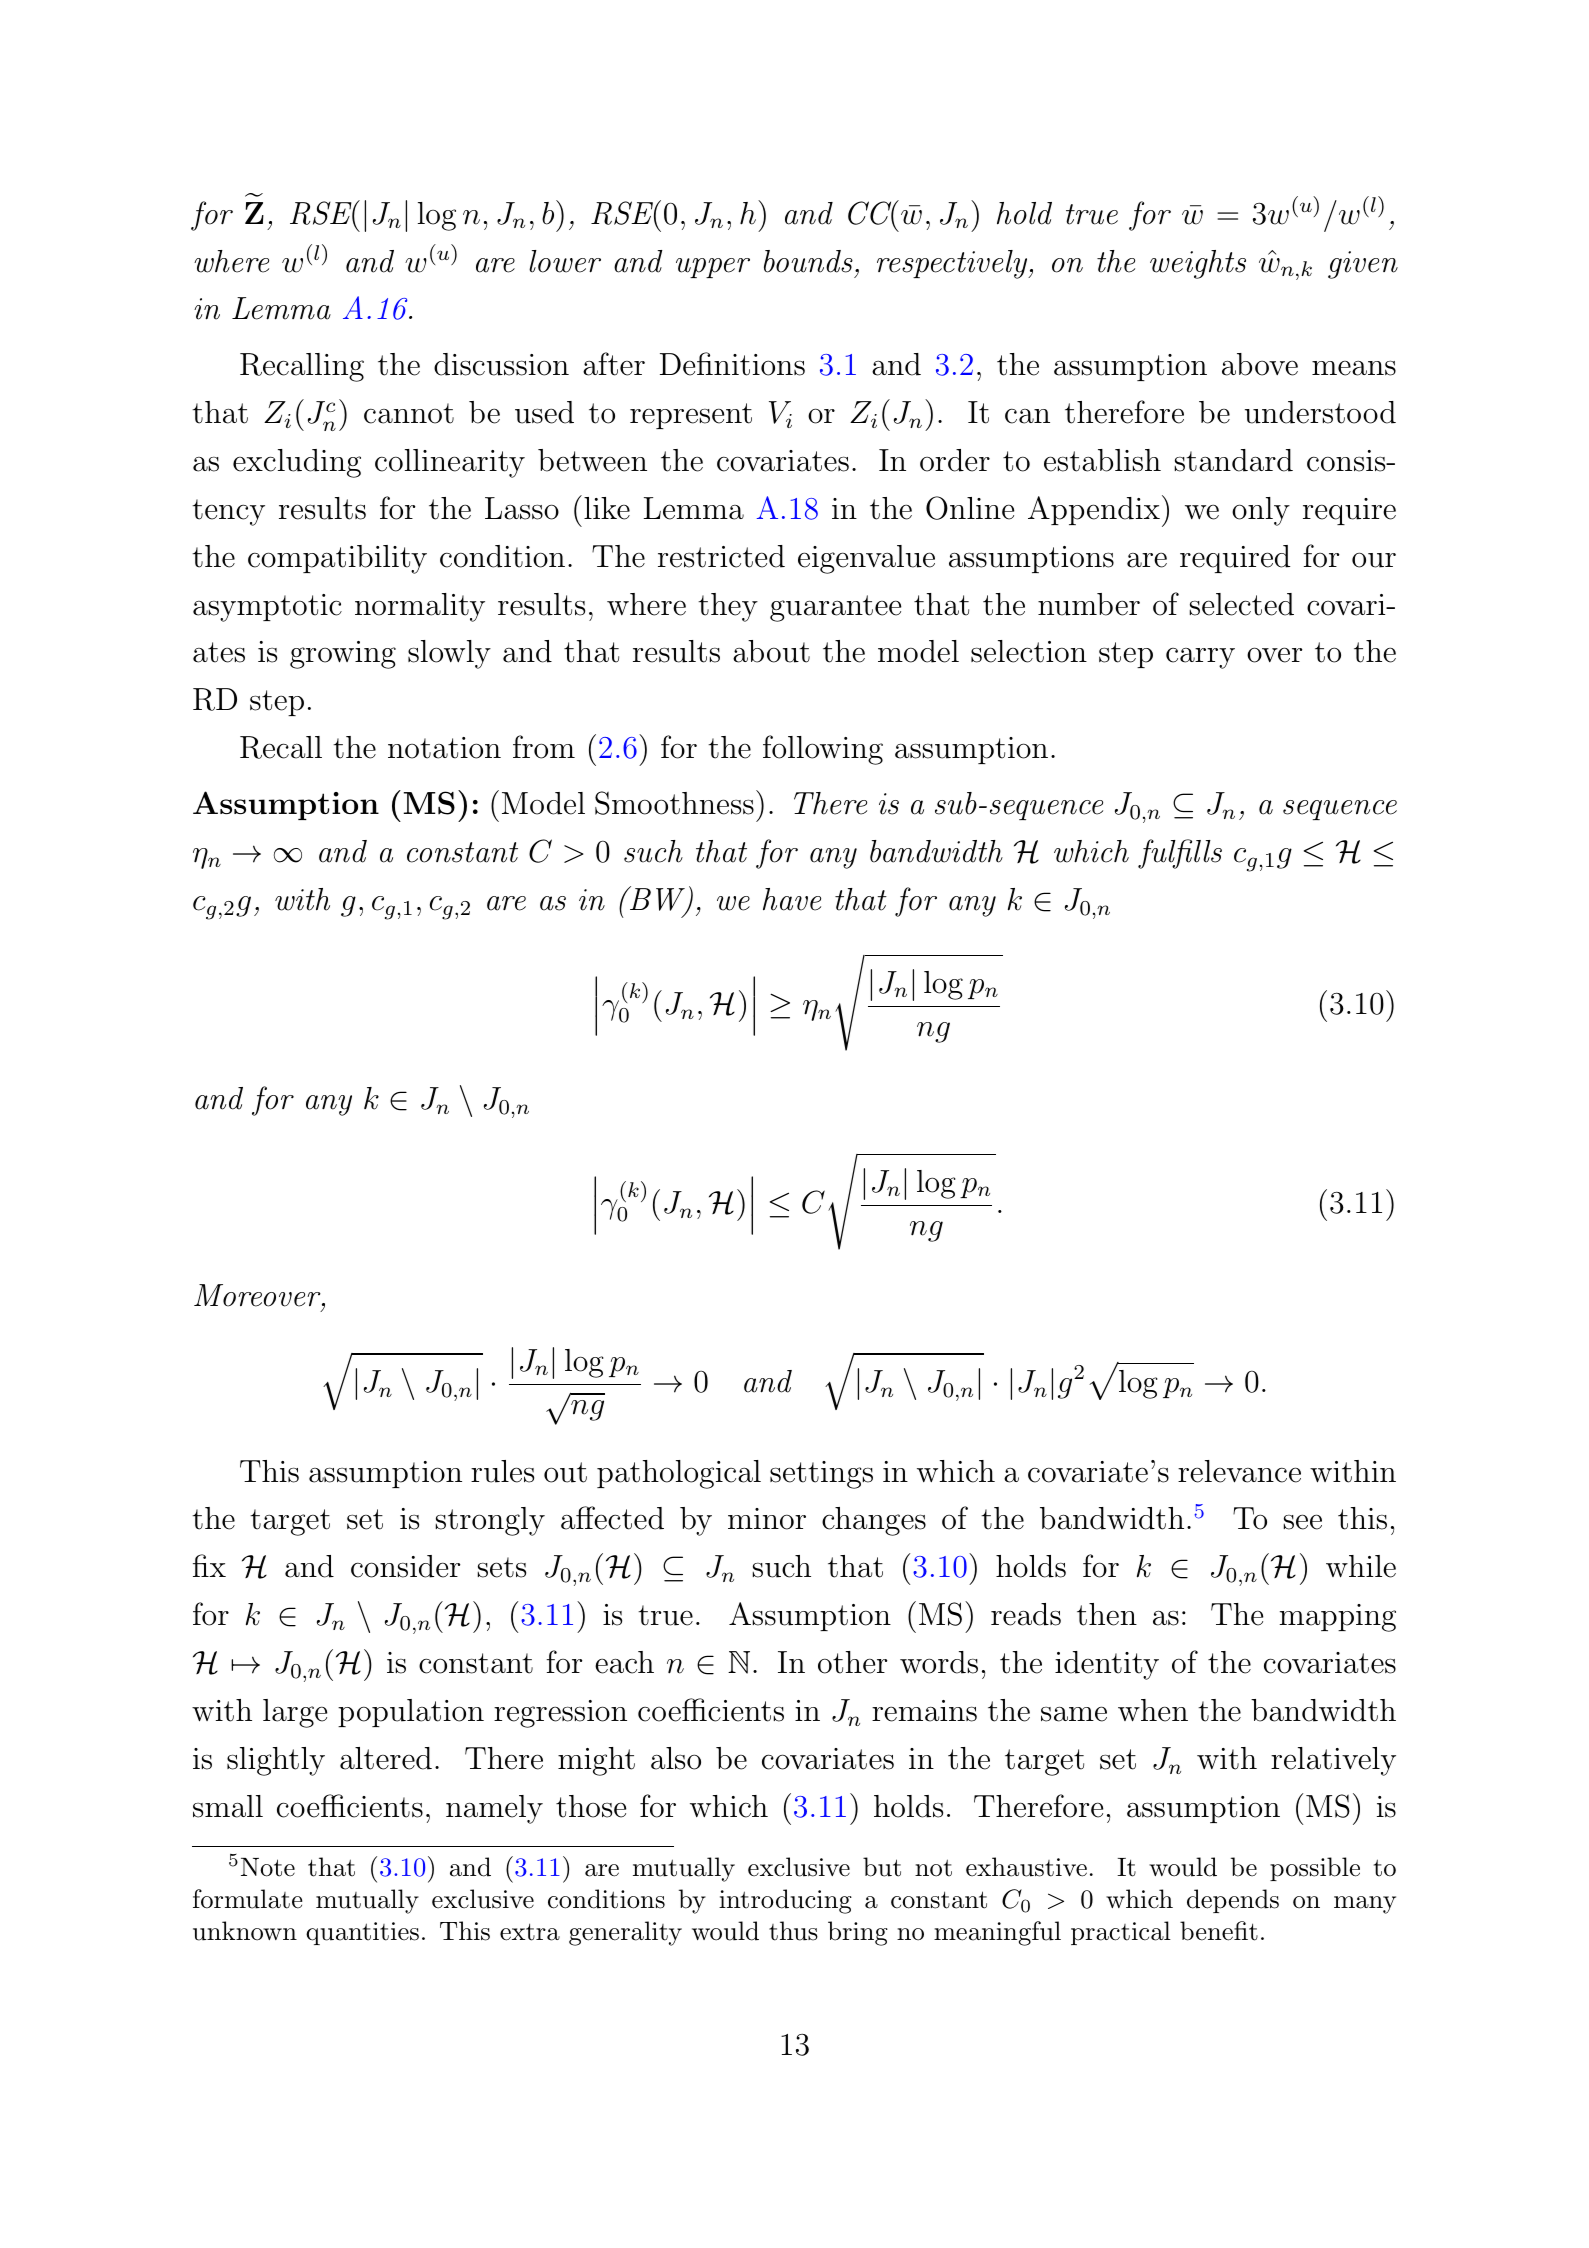 The height and width of the screenshot is (2248, 1589). Describe the element at coordinates (792, 899) in the screenshot. I see `have` at that location.
